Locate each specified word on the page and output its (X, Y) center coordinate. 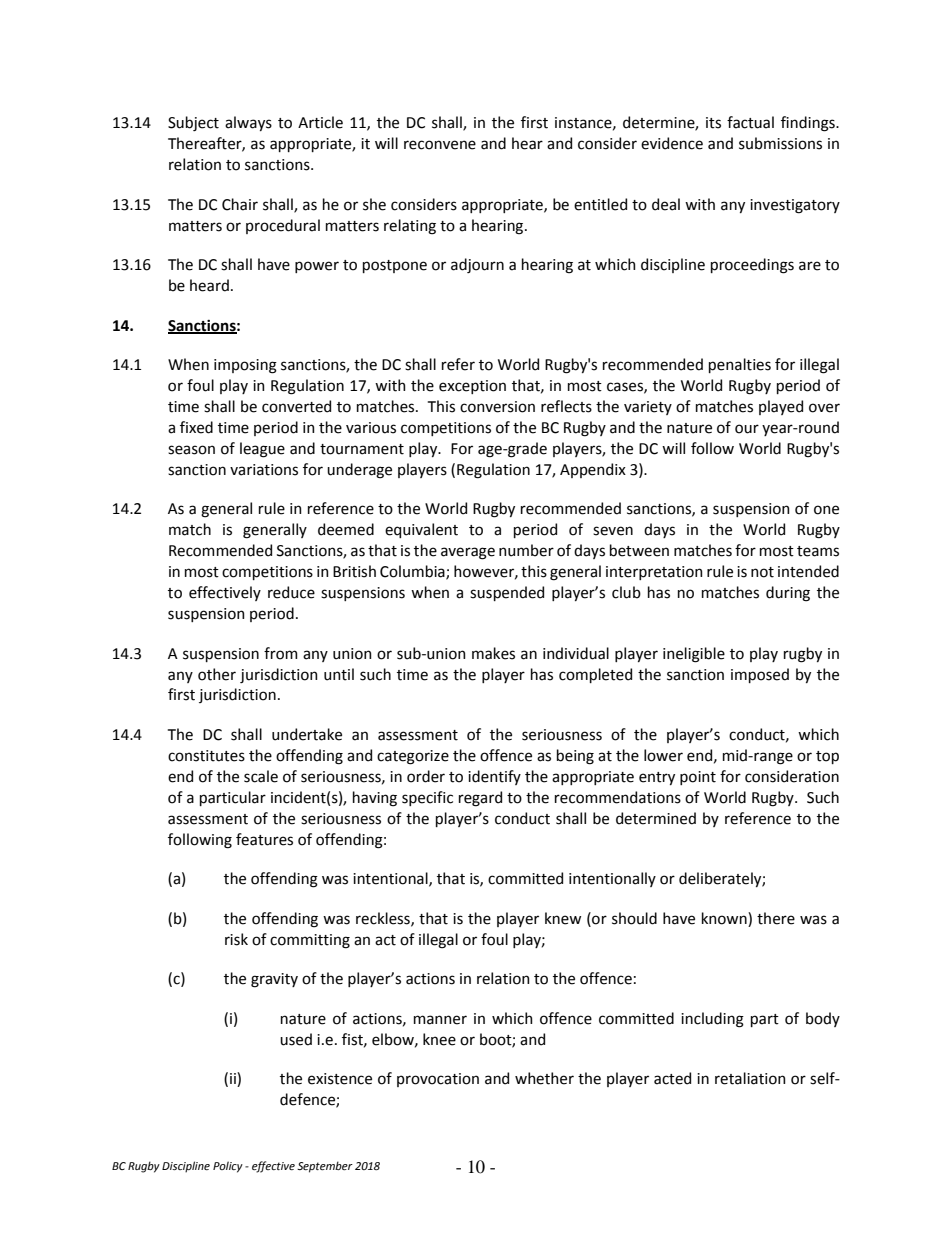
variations (264, 470)
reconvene (440, 145)
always (248, 123)
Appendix (593, 470)
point (698, 778)
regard (480, 799)
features (264, 839)
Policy (228, 1167)
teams (818, 551)
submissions (780, 143)
